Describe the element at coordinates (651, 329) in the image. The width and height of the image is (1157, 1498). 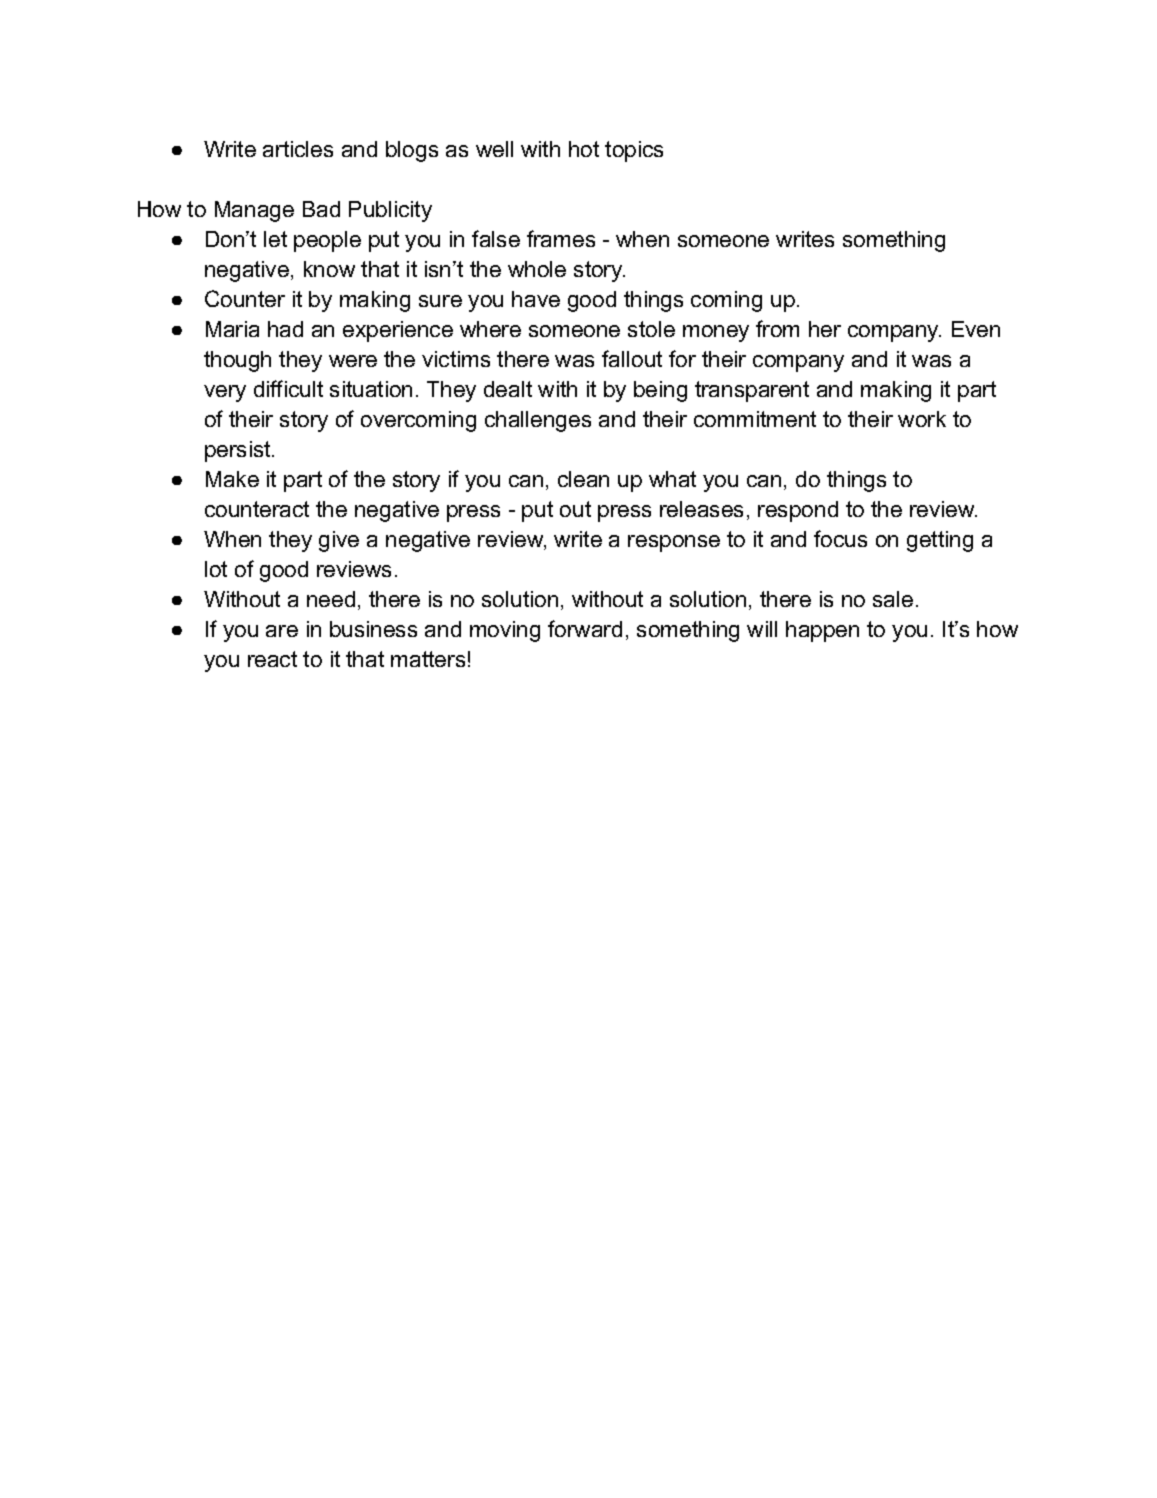
I see `stole` at that location.
